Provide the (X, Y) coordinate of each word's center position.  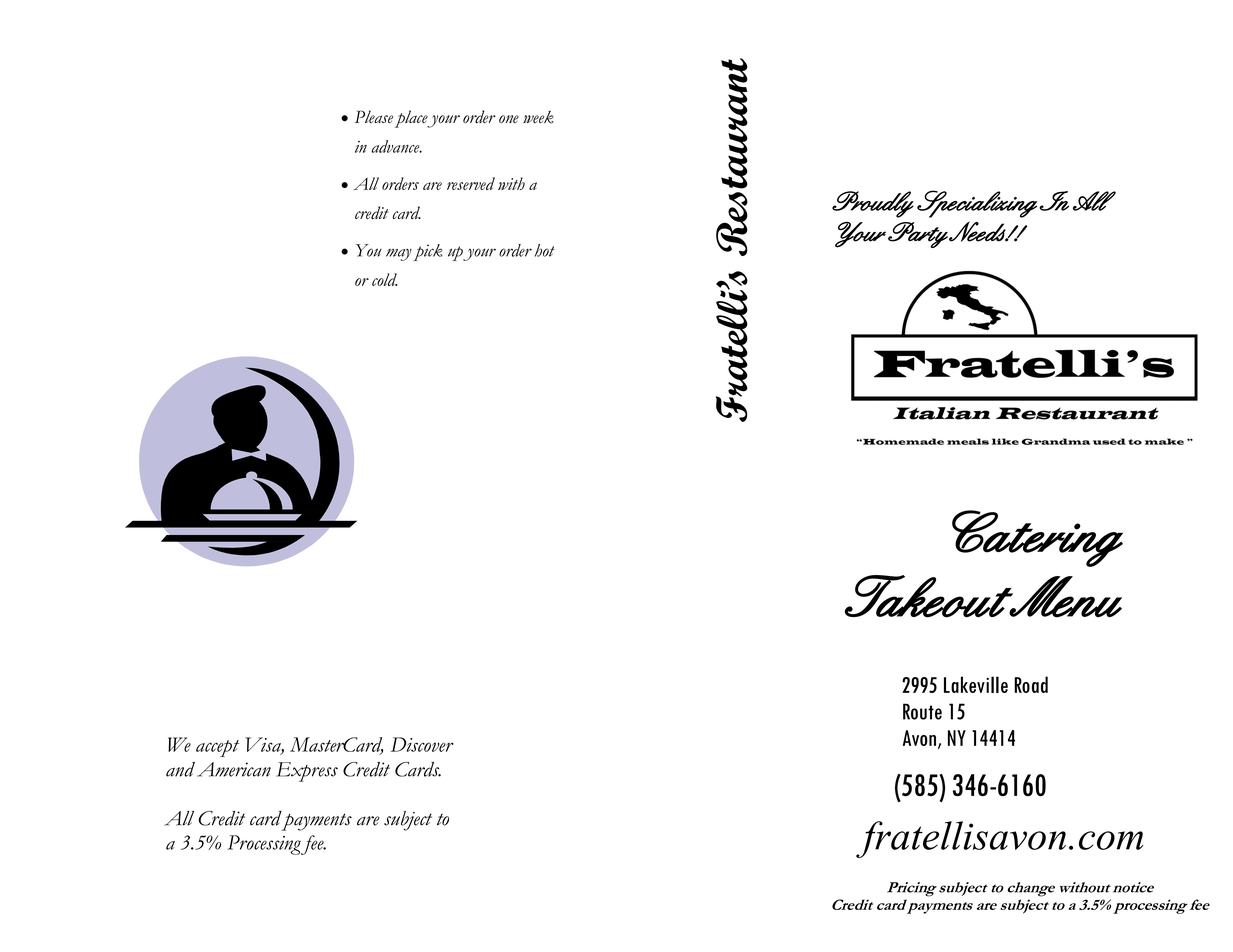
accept (217, 748)
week (538, 117)
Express (307, 772)
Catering (1037, 538)
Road (1031, 684)
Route (922, 711)
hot (545, 250)
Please (374, 117)
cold (384, 279)
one (509, 119)
